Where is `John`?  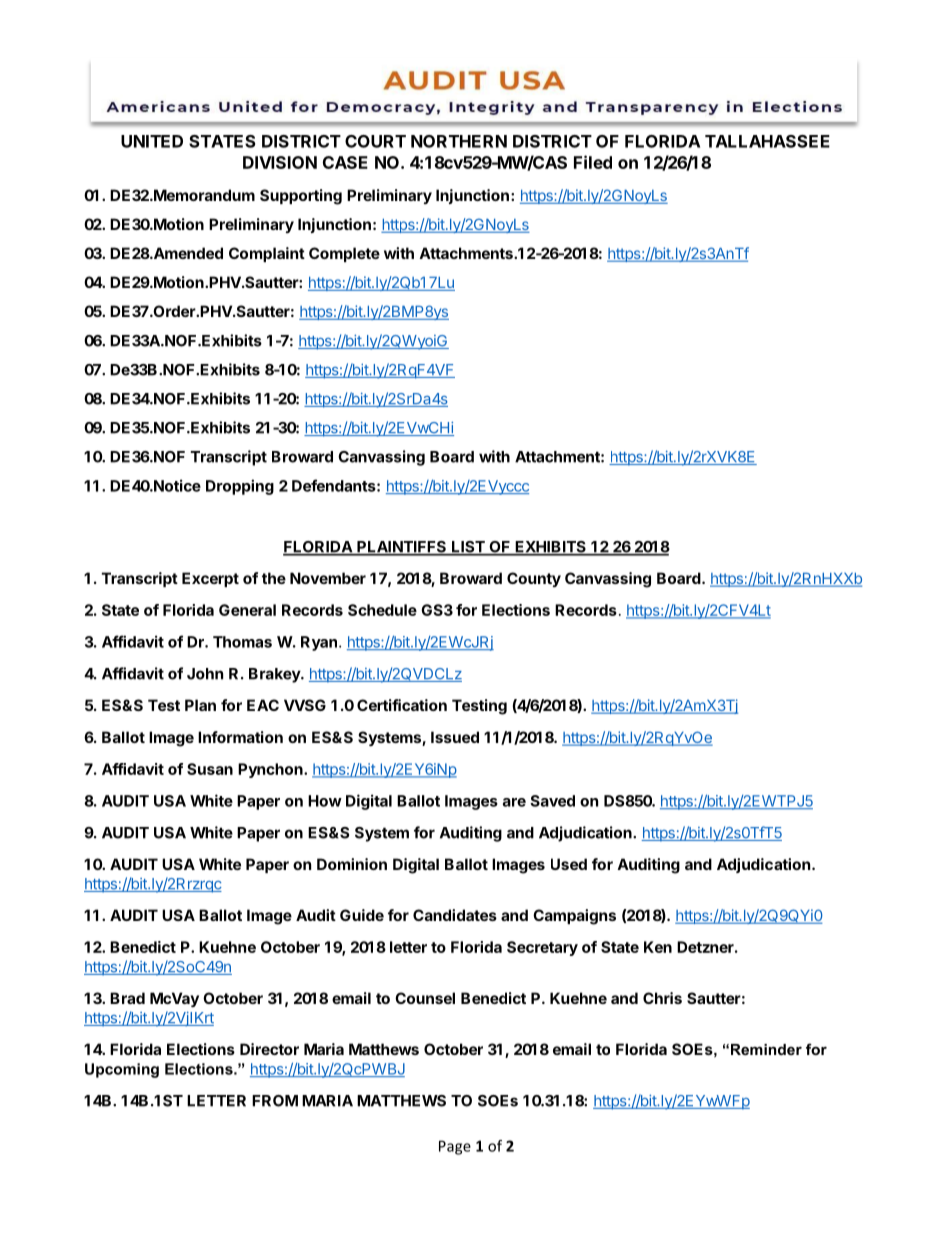
John is located at coordinates (205, 674).
